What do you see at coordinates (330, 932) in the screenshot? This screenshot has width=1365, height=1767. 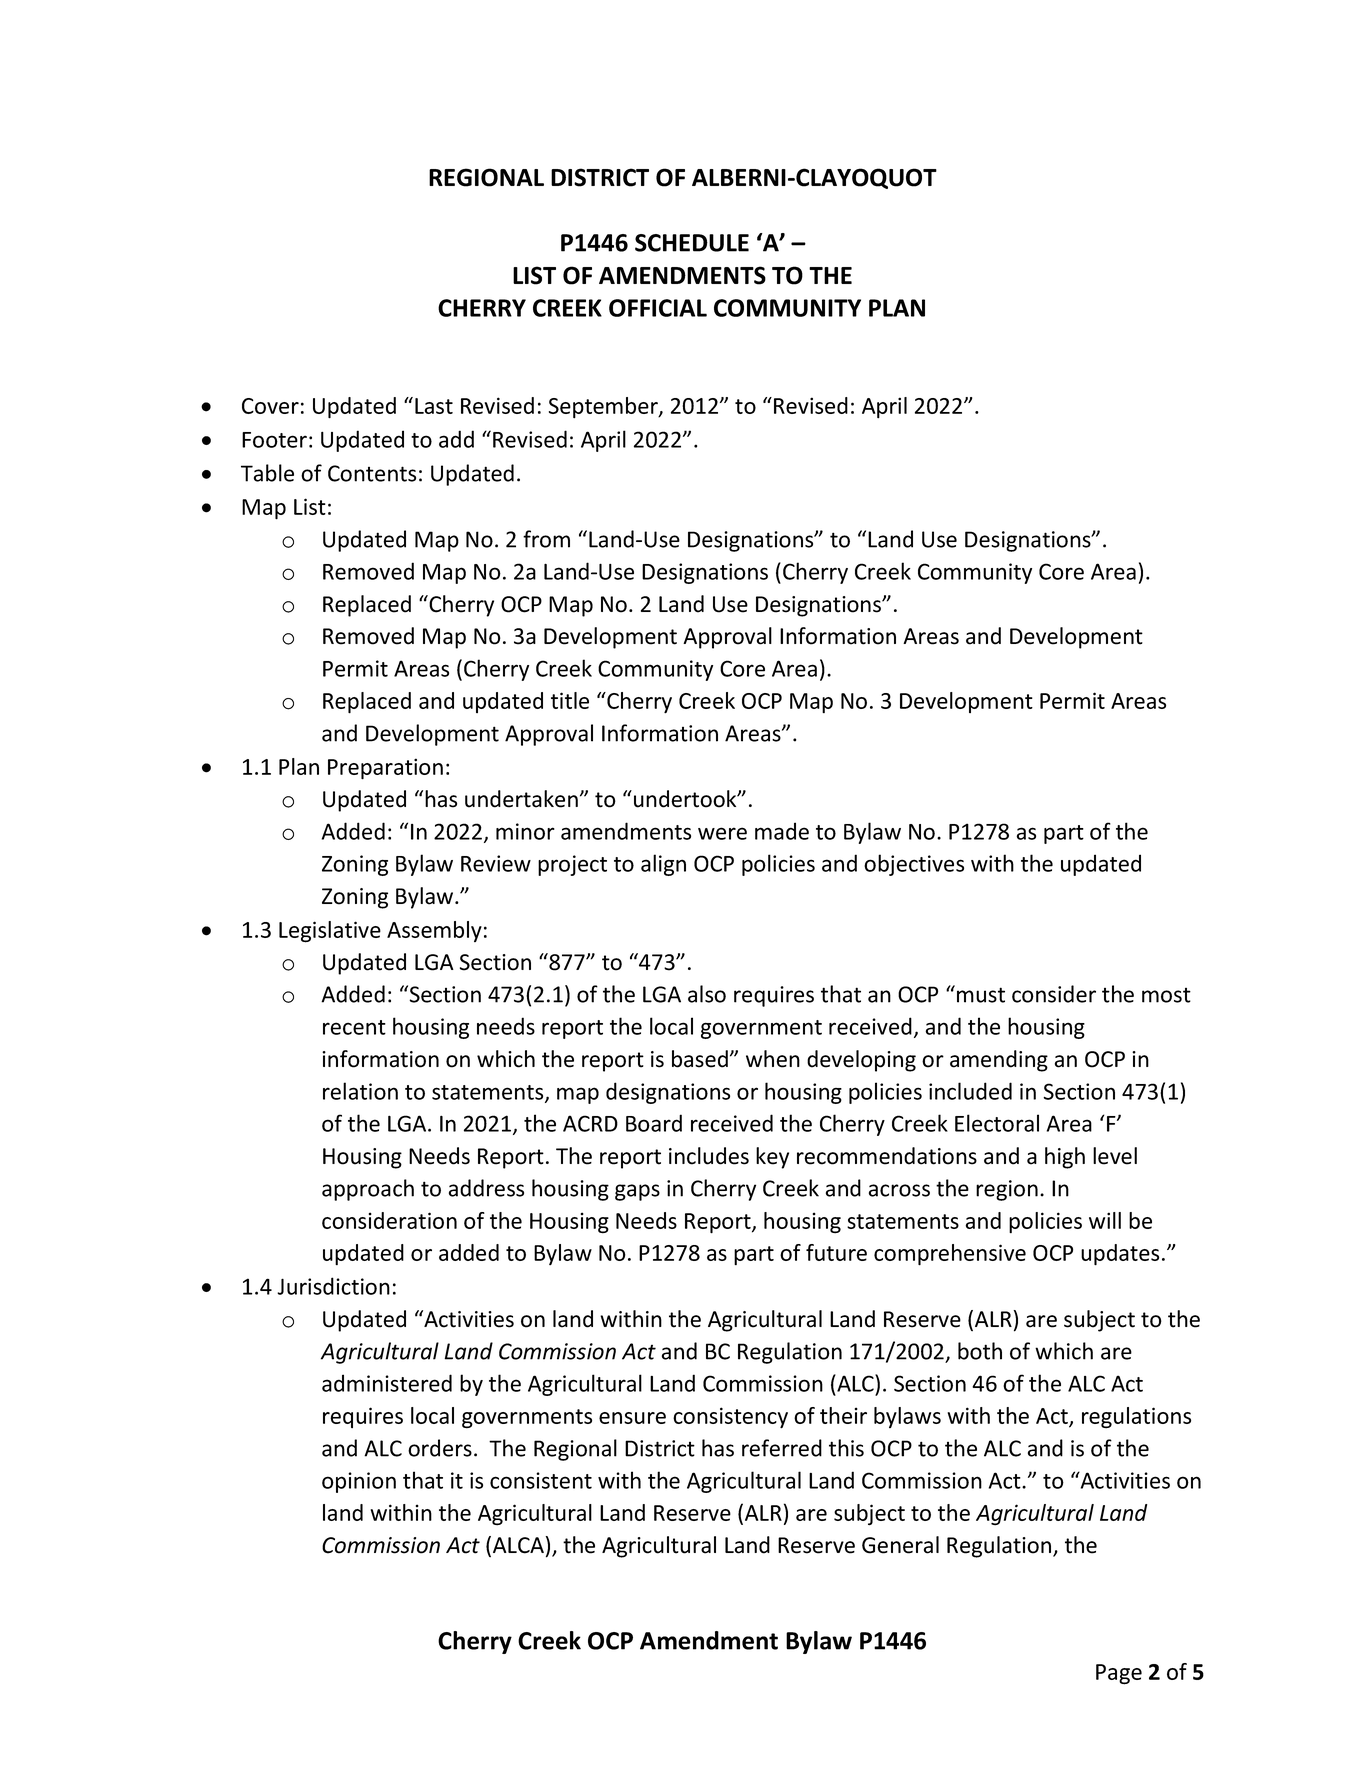 I see `Legislative` at bounding box center [330, 932].
